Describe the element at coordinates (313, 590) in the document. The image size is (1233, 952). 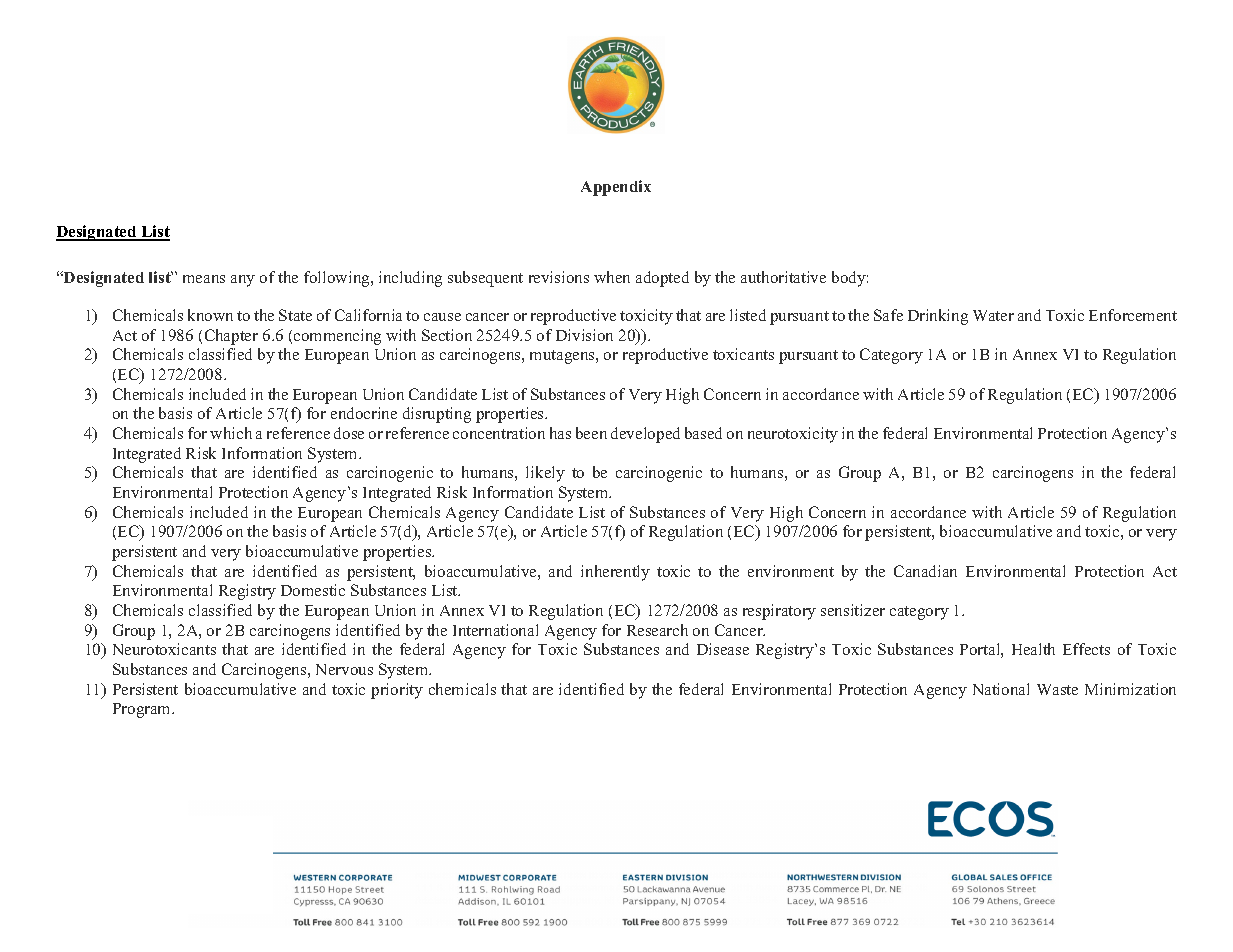
I see `Domestic` at that location.
